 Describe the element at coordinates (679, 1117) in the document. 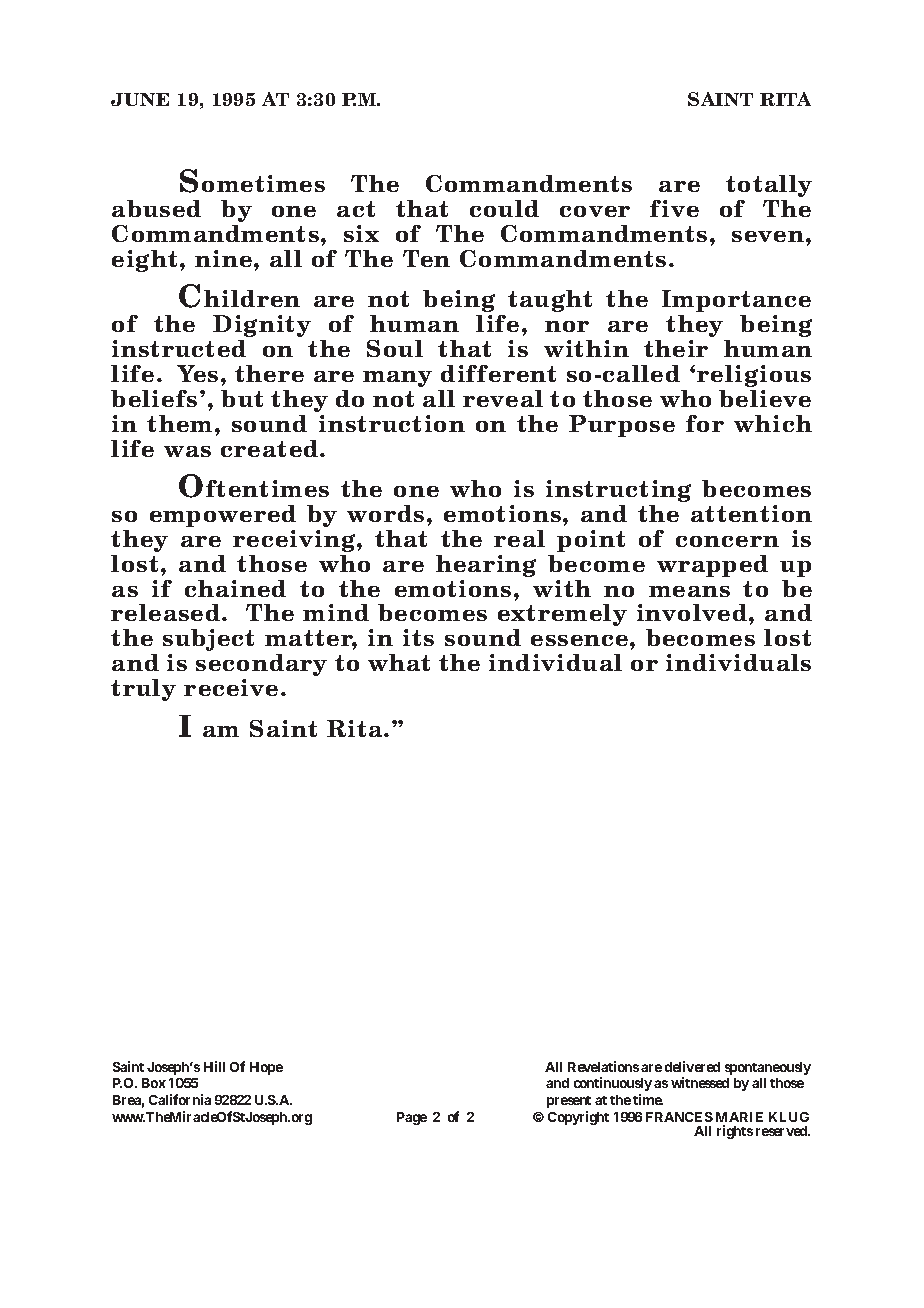

I see `FRANCES` at that location.
